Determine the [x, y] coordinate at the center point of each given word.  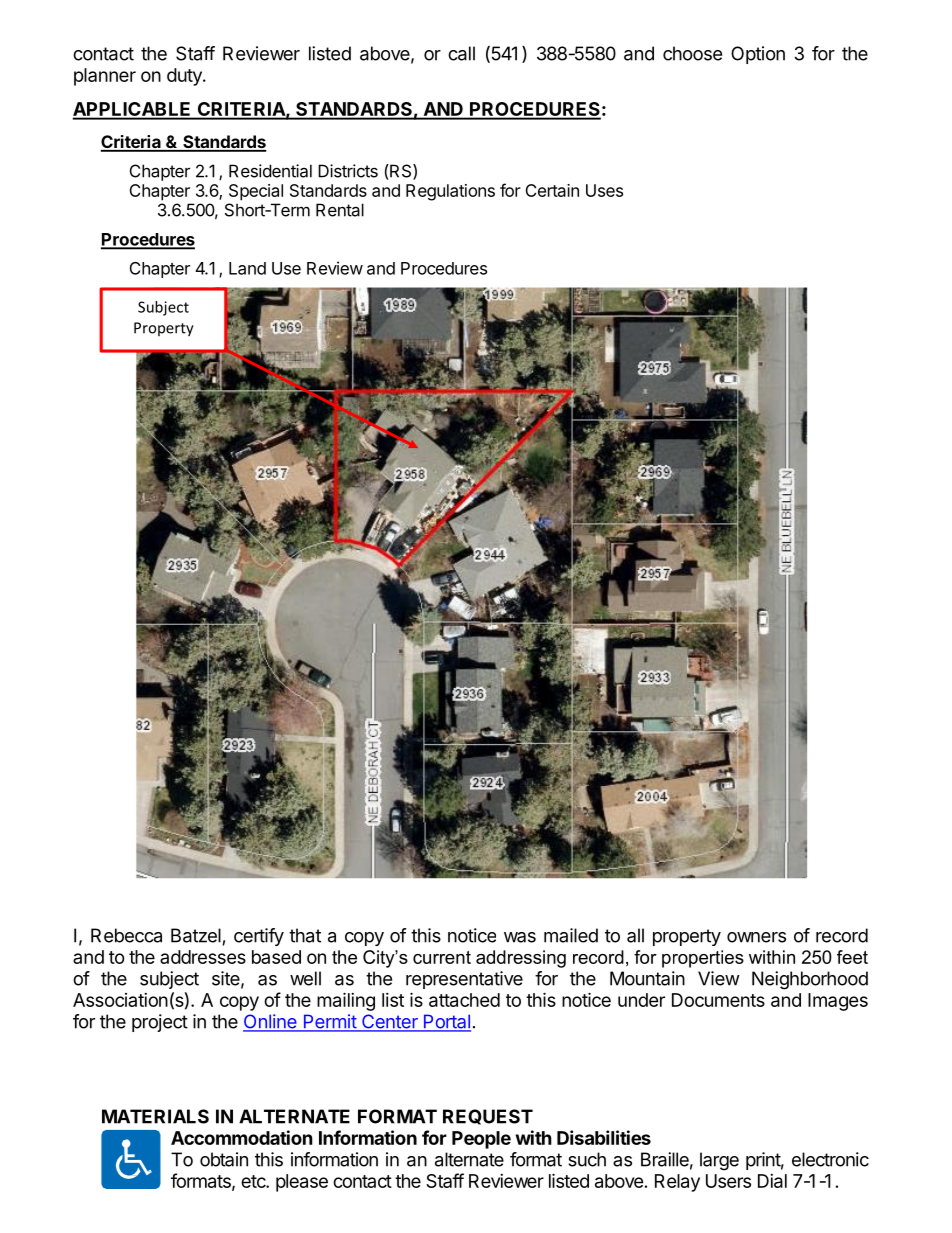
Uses [604, 190]
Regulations [450, 192]
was [520, 937]
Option [758, 55]
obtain [224, 1159]
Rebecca [126, 935]
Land [247, 268]
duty [185, 77]
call [461, 53]
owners [756, 937]
